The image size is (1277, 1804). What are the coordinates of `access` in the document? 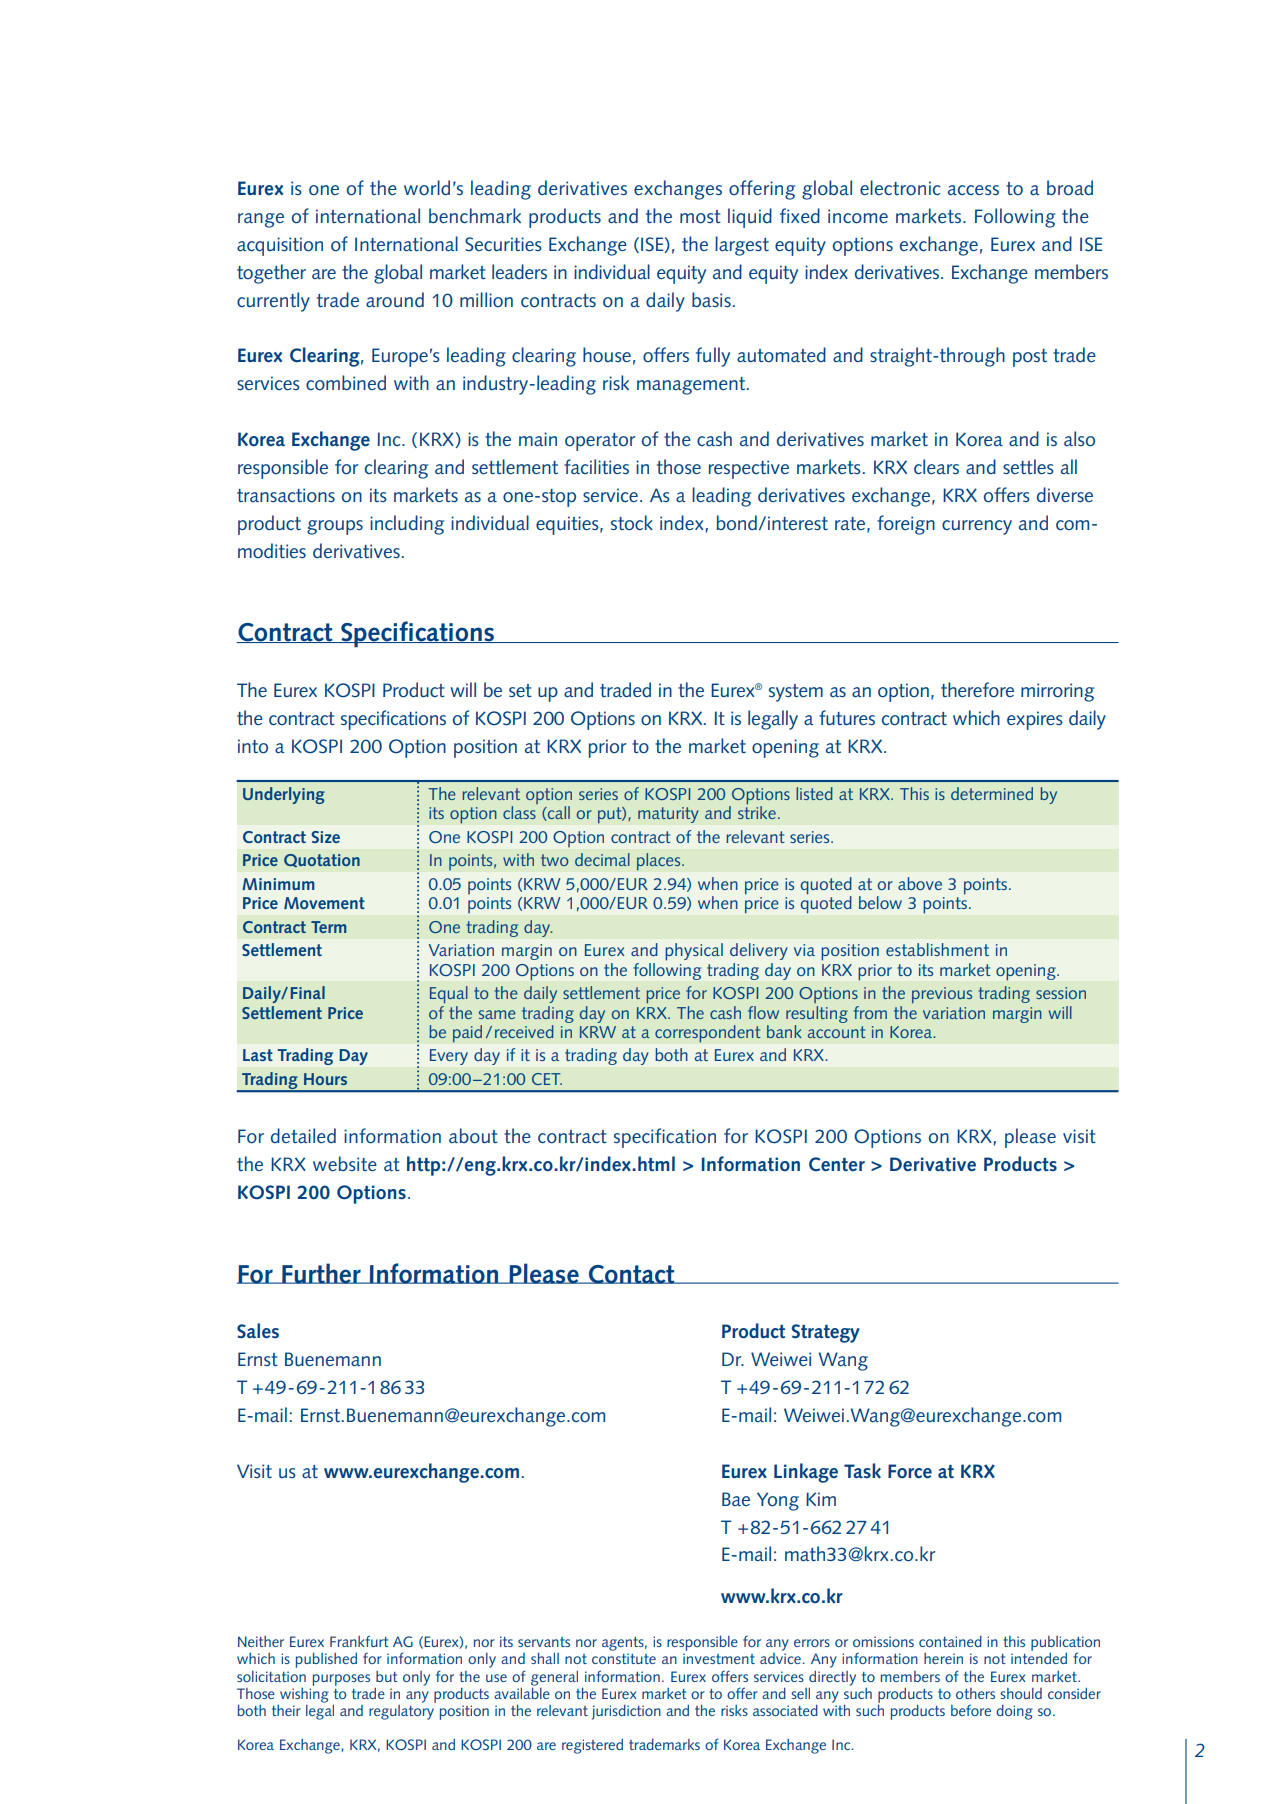 It's located at (973, 190).
